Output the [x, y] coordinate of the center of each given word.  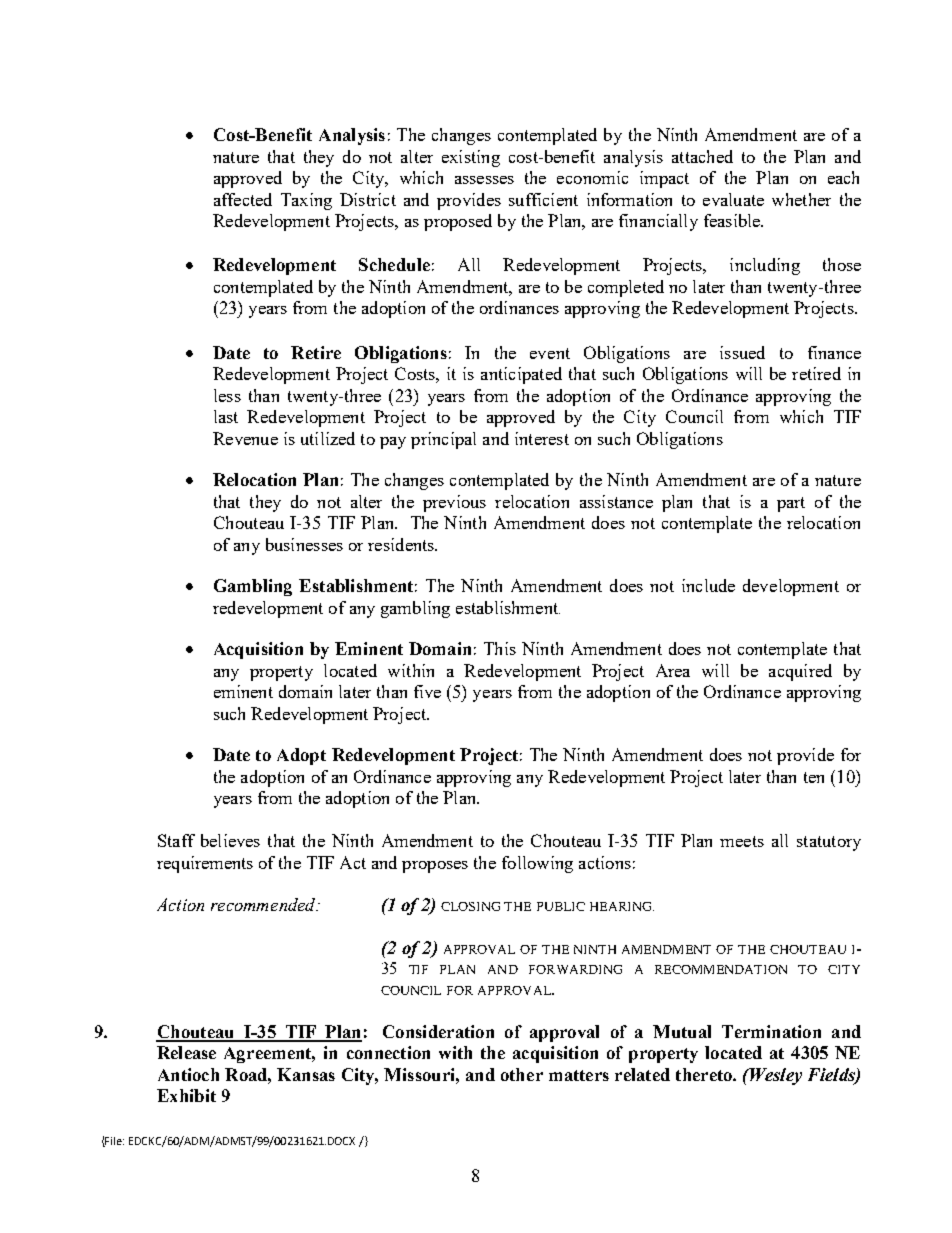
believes [230, 840]
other [522, 1074]
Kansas [306, 1074]
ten [814, 777]
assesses [484, 180]
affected [243, 199]
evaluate [733, 199]
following [537, 864]
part [791, 504]
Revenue [245, 438]
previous [454, 503]
